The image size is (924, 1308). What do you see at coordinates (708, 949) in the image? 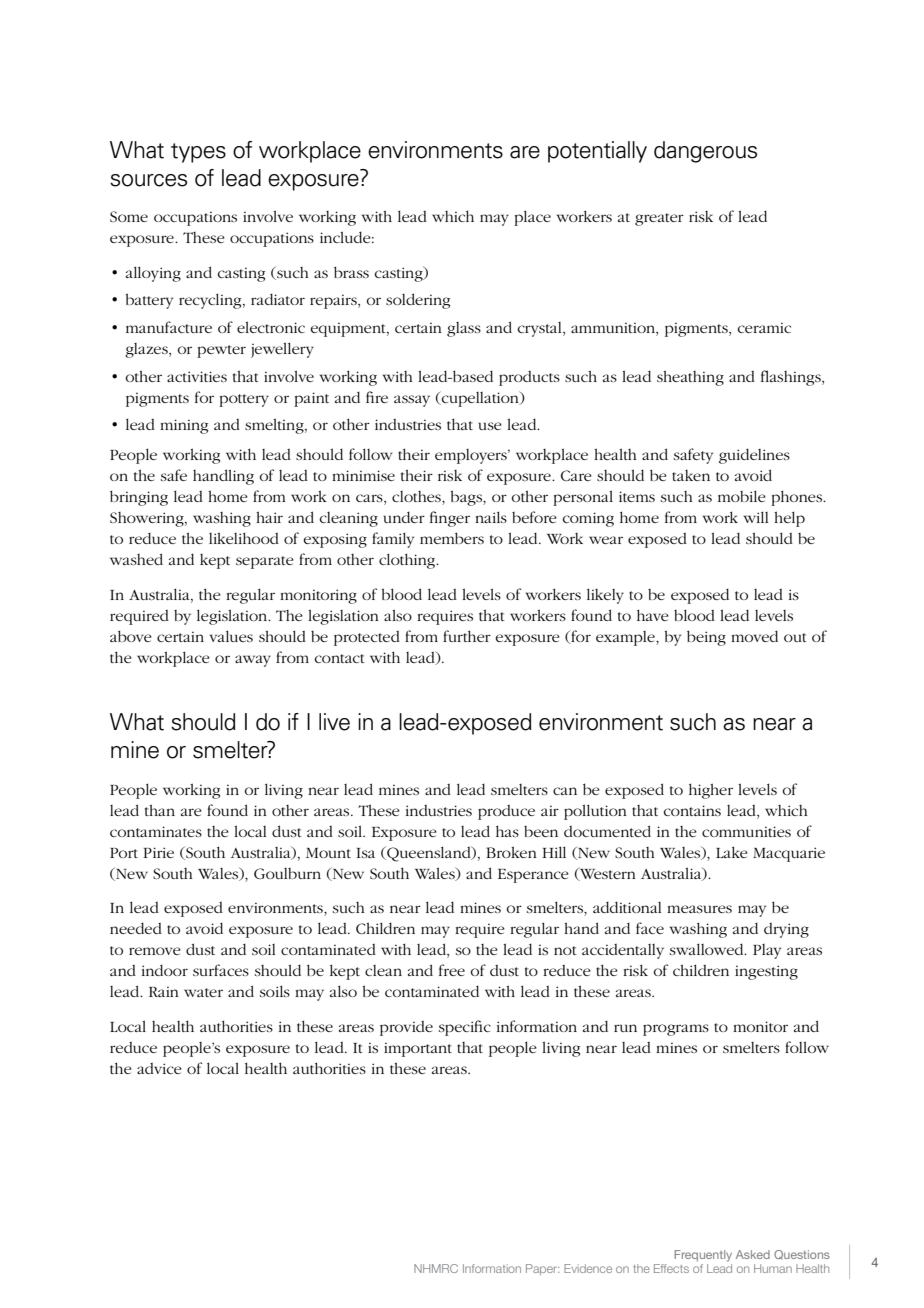
I see `swallowed` at bounding box center [708, 949].
